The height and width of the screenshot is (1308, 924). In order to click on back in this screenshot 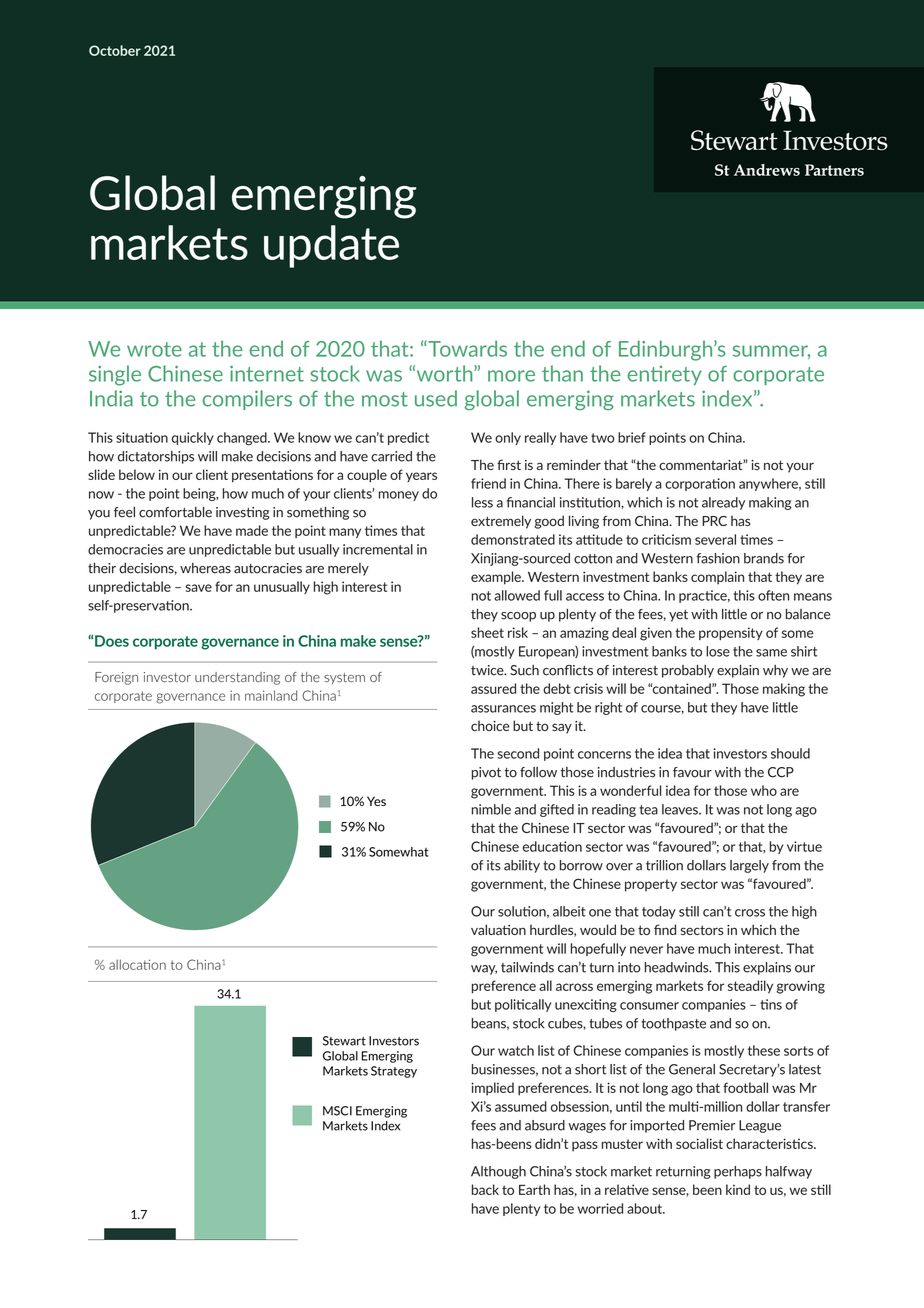, I will do `click(485, 1189)`.
